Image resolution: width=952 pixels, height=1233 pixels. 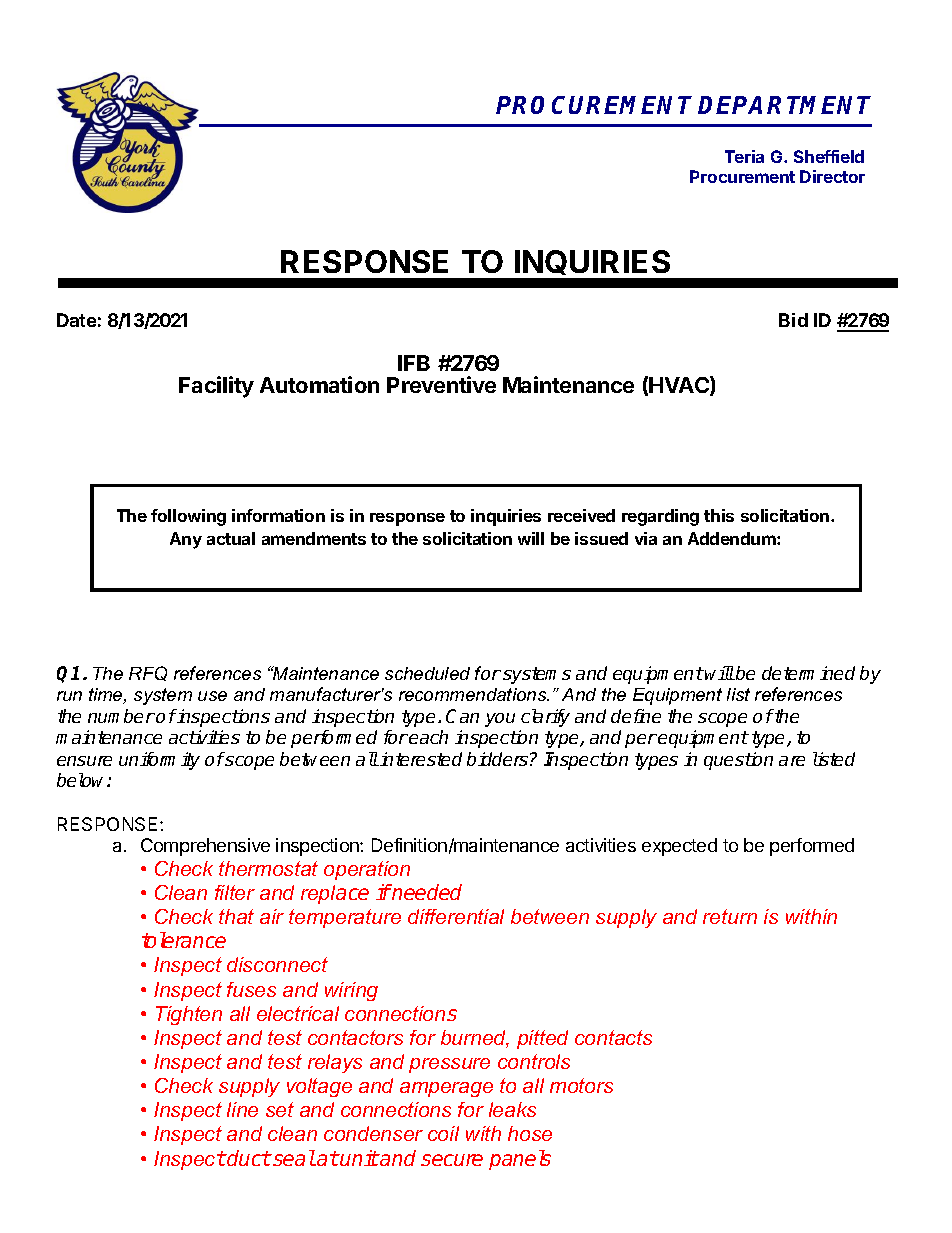 What do you see at coordinates (443, 1133) in the image?
I see `coil` at bounding box center [443, 1133].
